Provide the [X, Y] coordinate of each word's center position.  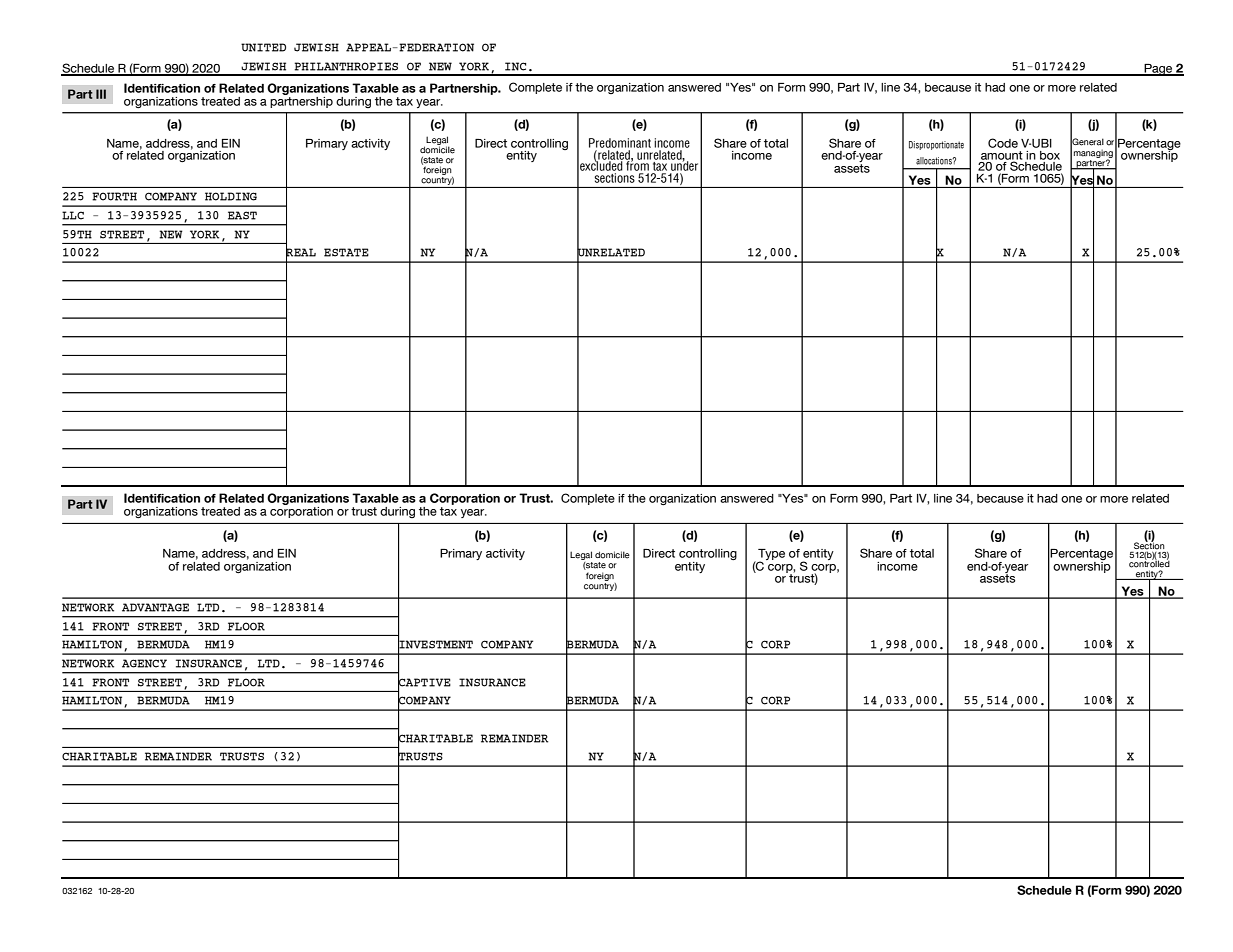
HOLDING [231, 196]
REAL [301, 253]
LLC [73, 215]
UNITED [263, 47]
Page [1158, 70]
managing [1093, 154]
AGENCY [144, 663]
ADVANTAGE [155, 607]
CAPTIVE [424, 682]
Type [771, 556]
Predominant [620, 143]
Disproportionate [936, 145]
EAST [242, 215]
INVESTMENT [435, 644]
